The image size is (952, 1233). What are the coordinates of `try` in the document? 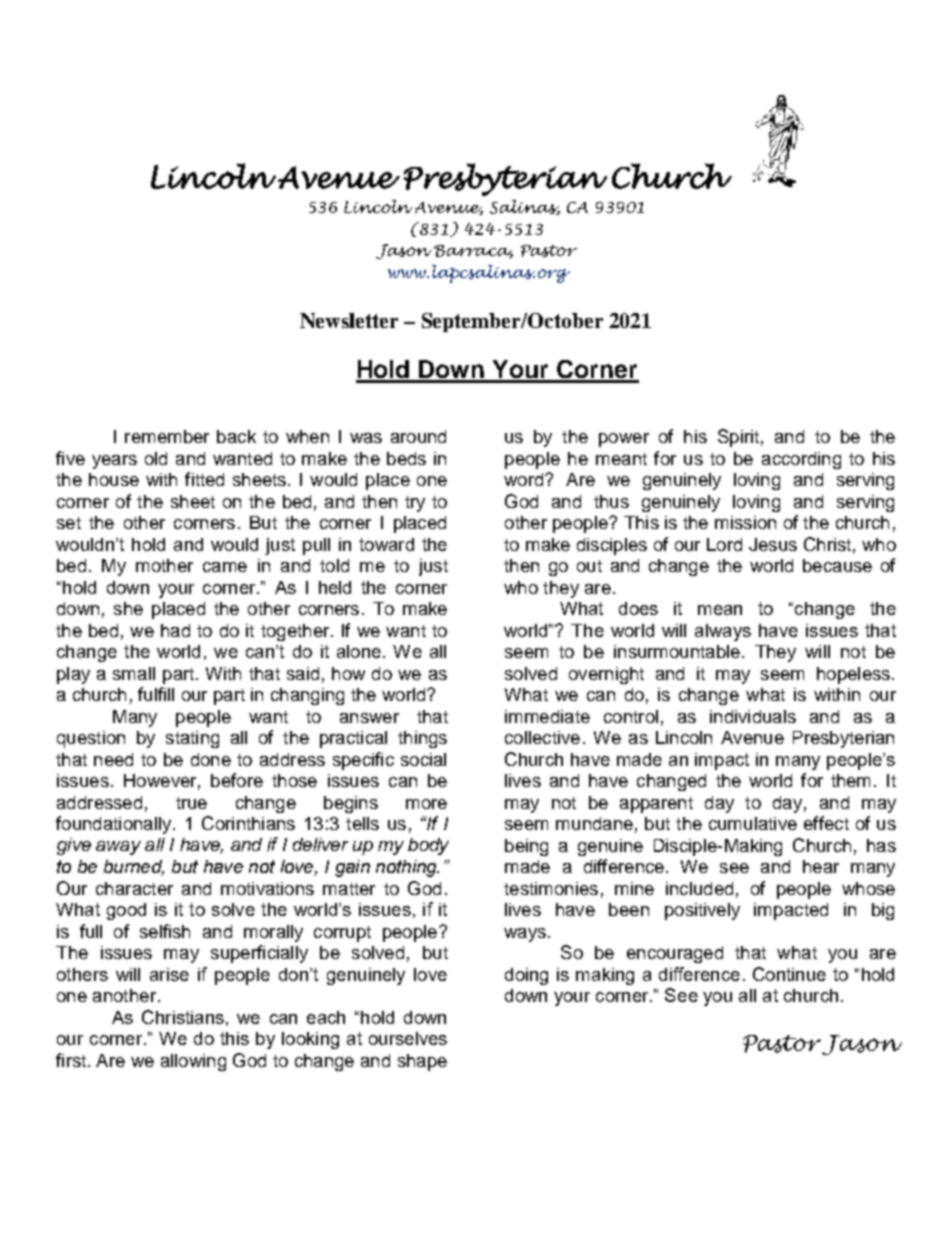 It's located at (415, 504).
